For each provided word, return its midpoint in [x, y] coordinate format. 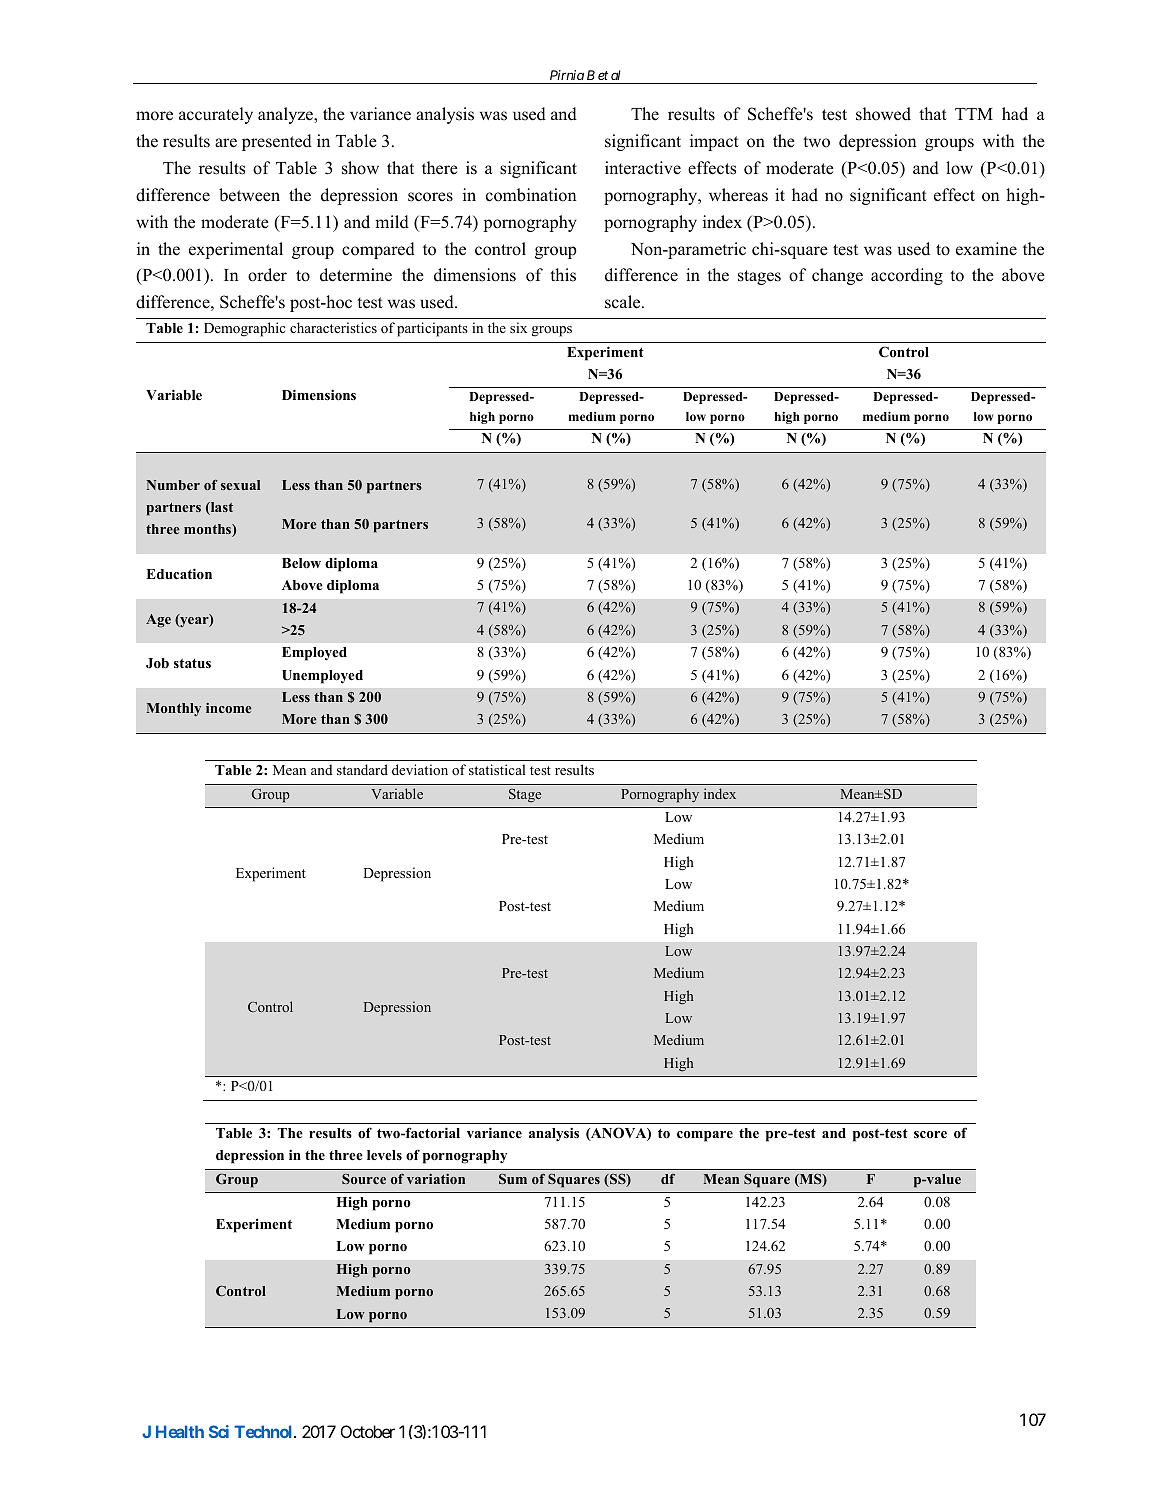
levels [384, 1155]
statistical [497, 769]
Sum [513, 1179]
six [518, 327]
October [368, 1431]
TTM [974, 114]
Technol [264, 1431]
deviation [420, 769]
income [229, 708]
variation [436, 1179]
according [907, 276]
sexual [240, 485]
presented [277, 142]
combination [531, 195]
